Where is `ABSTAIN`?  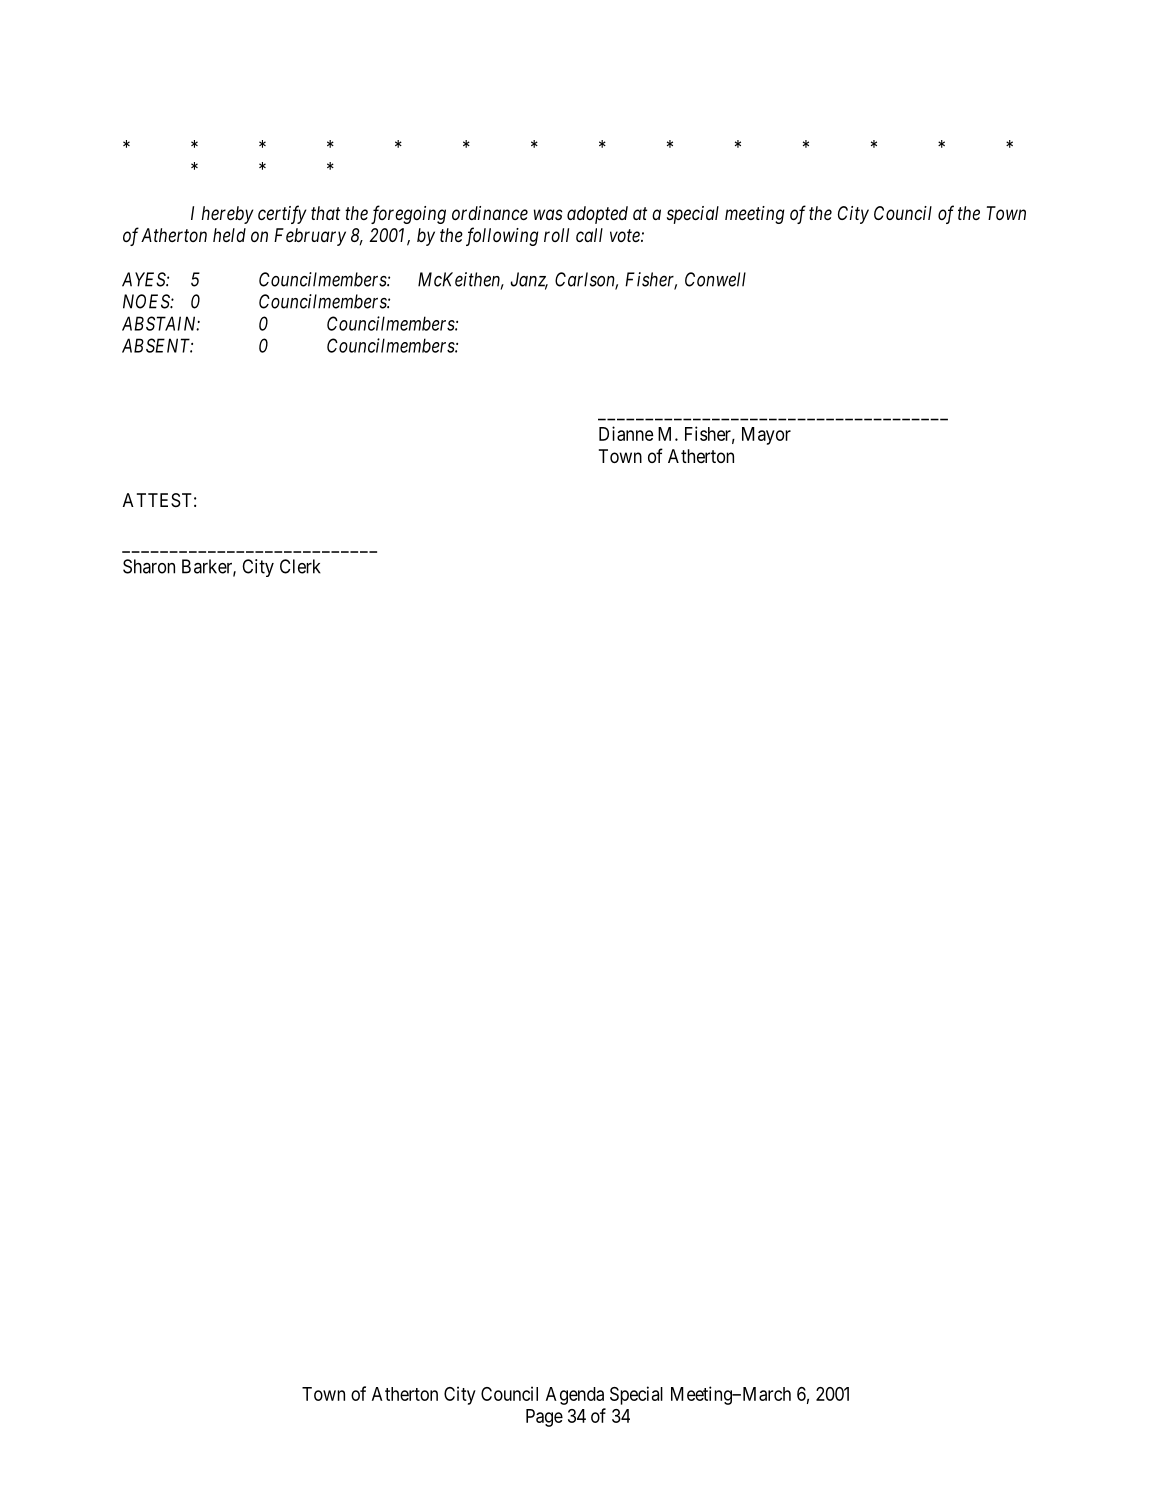
ABSTAIN is located at coordinates (161, 323).
